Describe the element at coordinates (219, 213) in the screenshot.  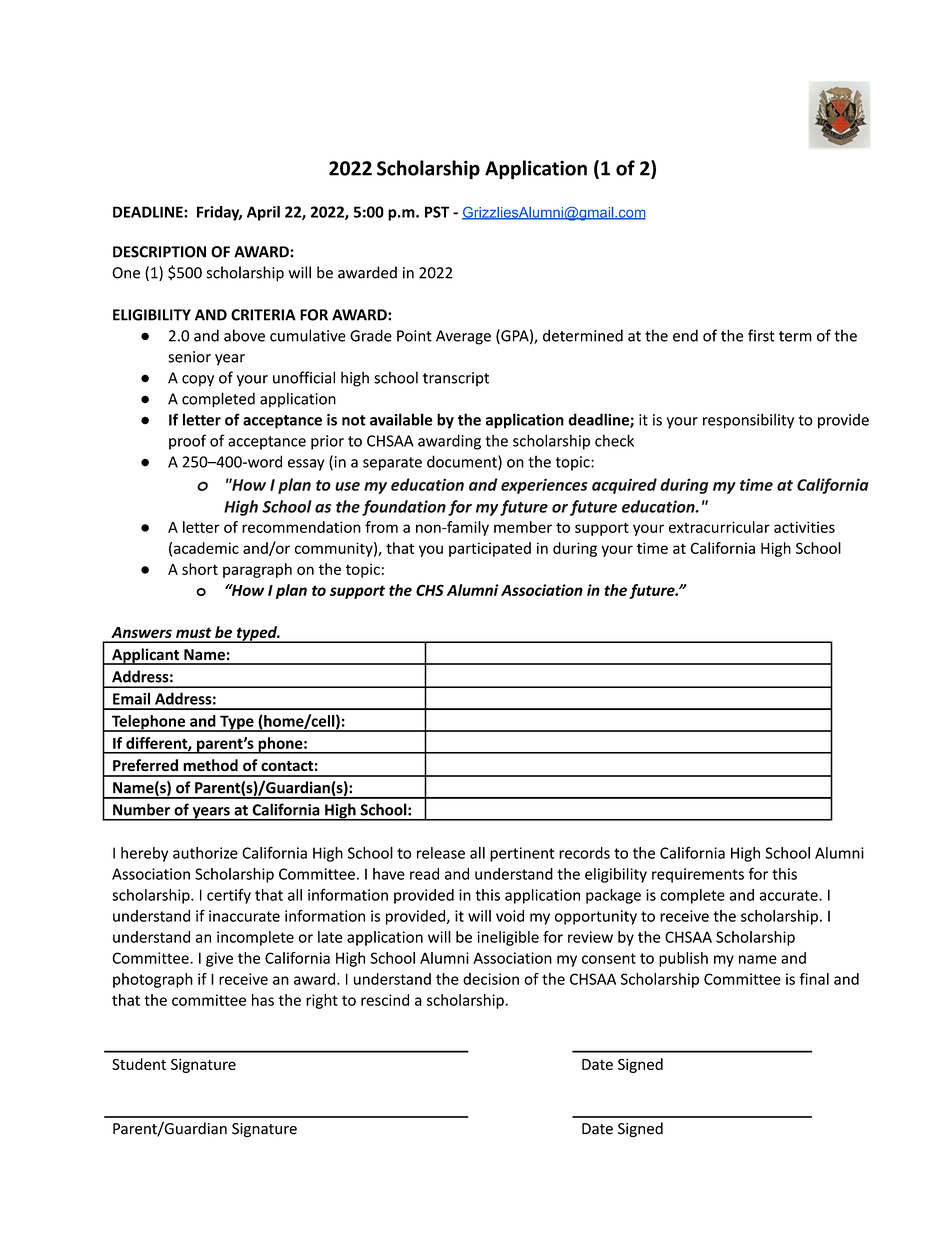
I see `Friday` at that location.
